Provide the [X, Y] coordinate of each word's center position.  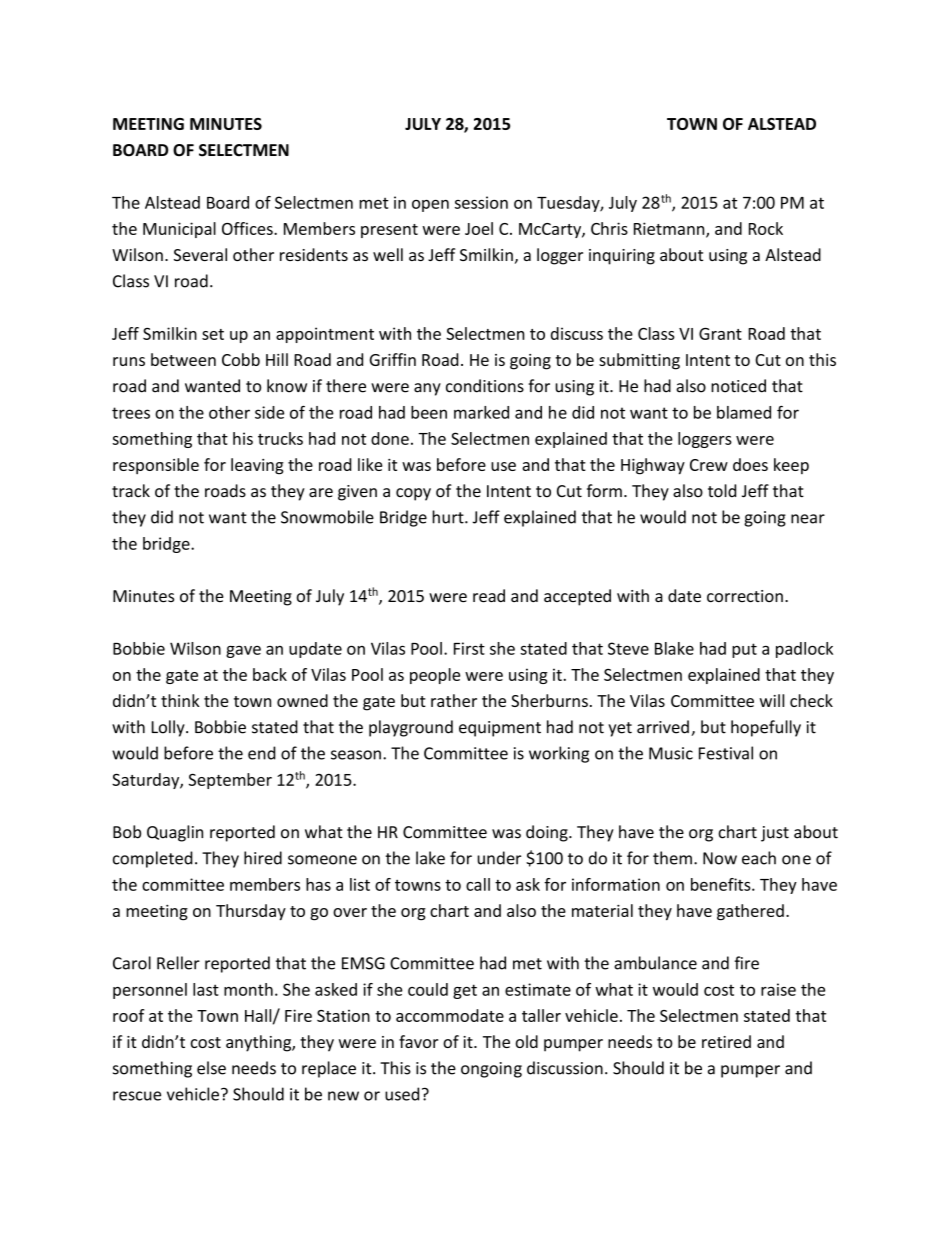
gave [243, 651]
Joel [479, 228]
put [744, 650]
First [469, 648]
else [211, 1068]
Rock [766, 228]
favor [418, 1041]
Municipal [179, 230]
